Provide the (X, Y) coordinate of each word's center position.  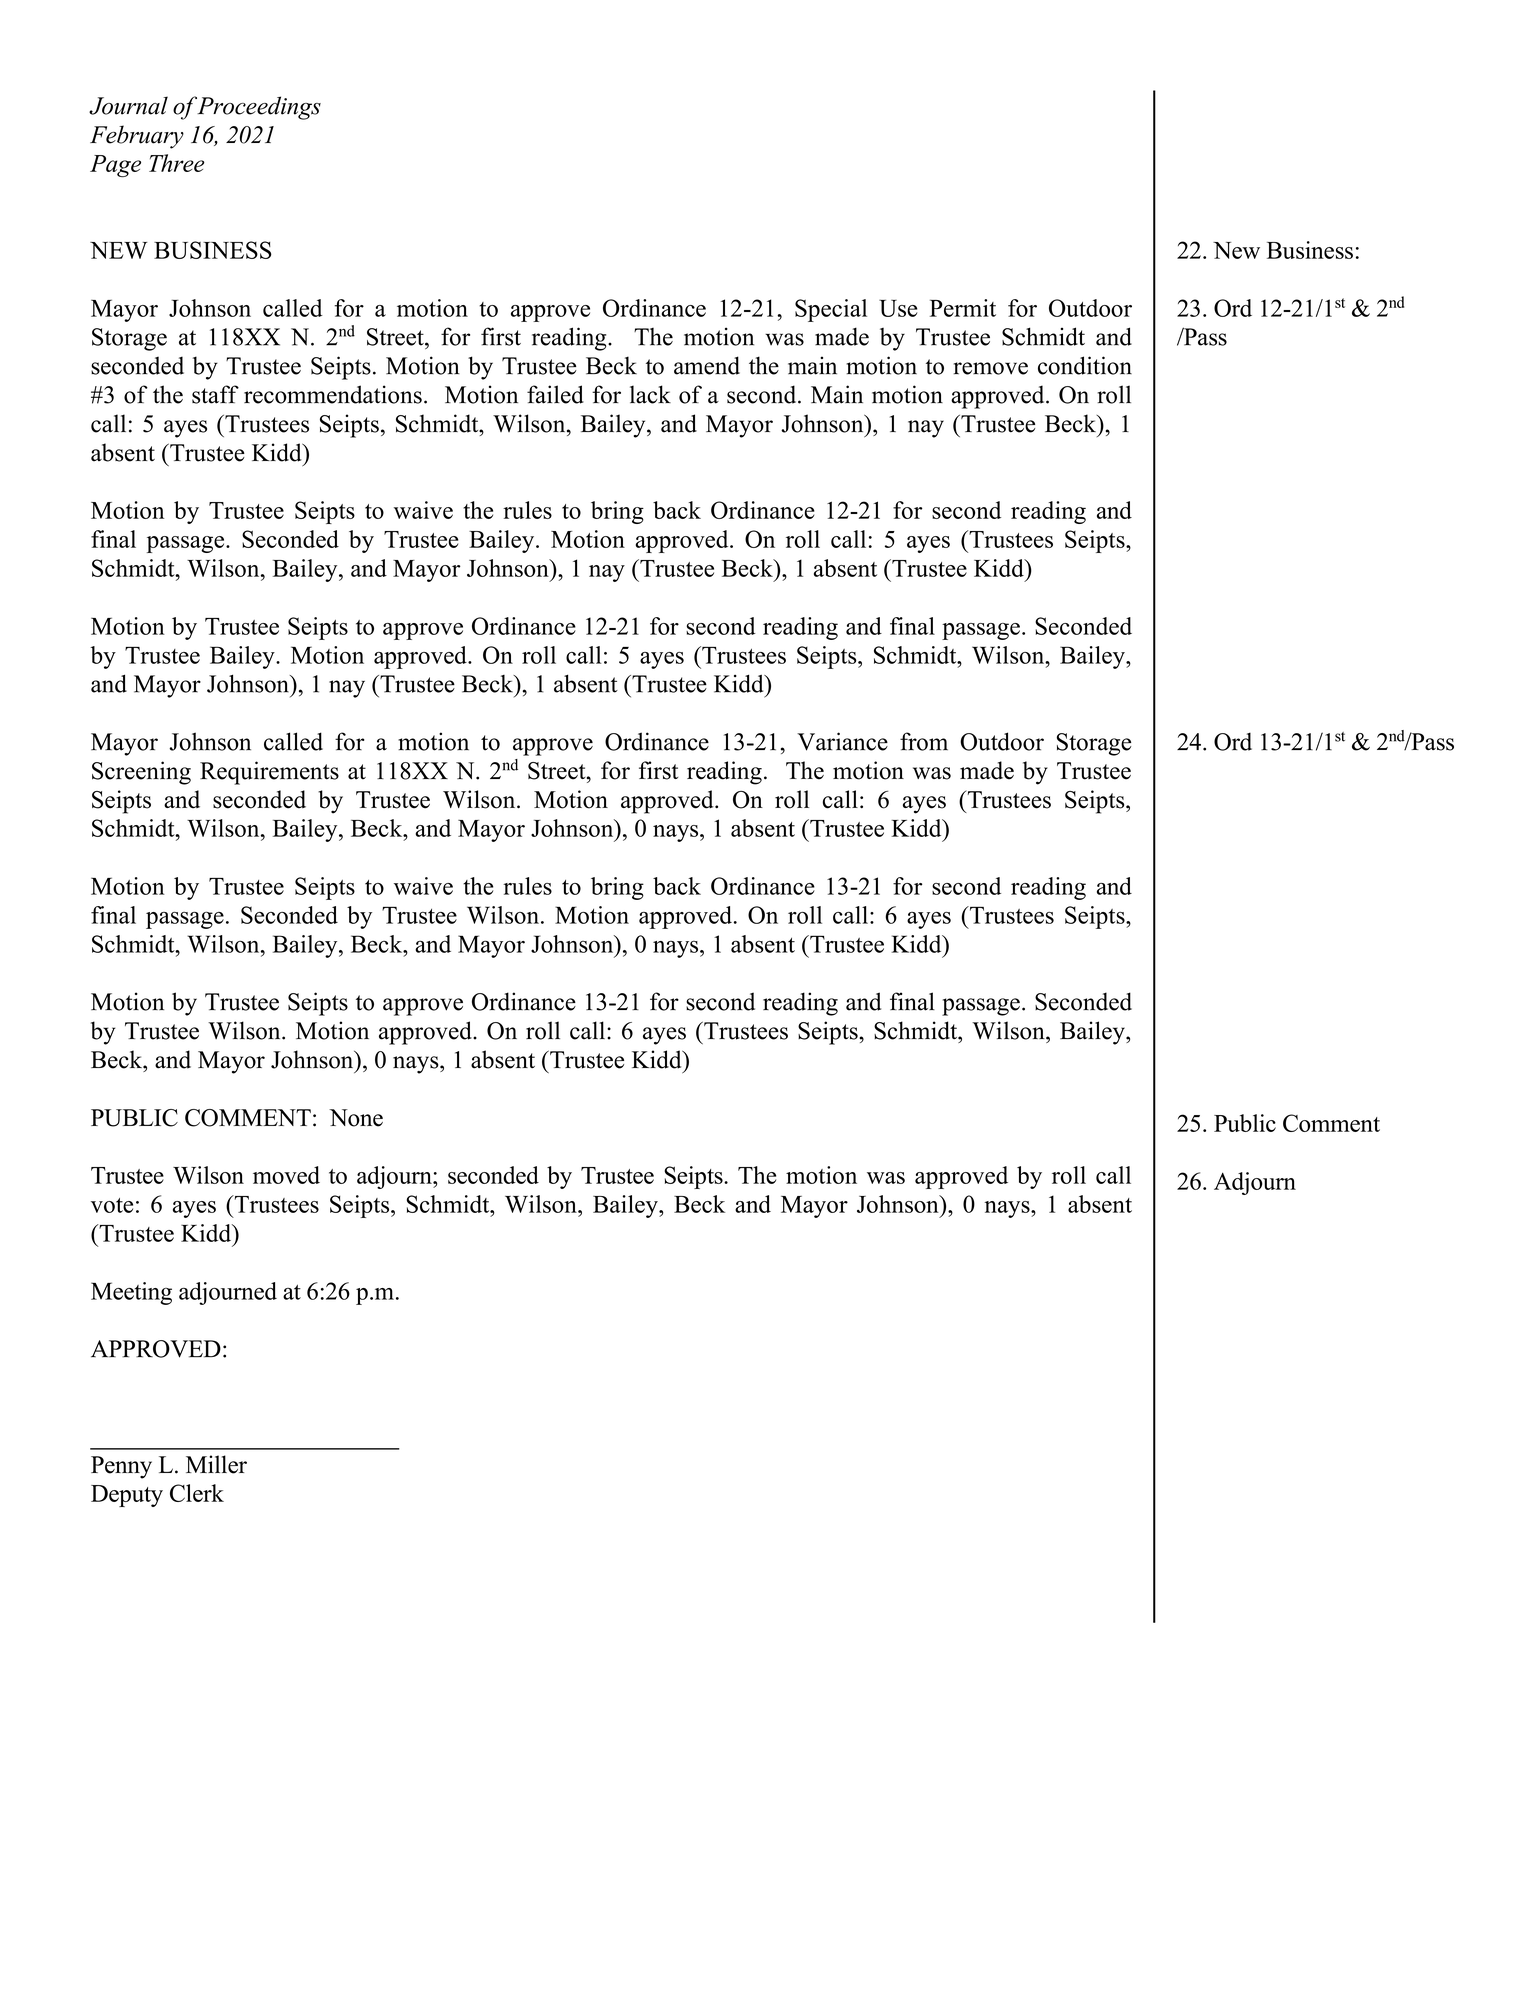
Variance (842, 741)
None (356, 1118)
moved (286, 1175)
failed (555, 394)
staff (215, 394)
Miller (216, 1464)
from (924, 741)
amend (707, 365)
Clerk (197, 1493)
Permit (963, 308)
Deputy (127, 1496)
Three (177, 163)
